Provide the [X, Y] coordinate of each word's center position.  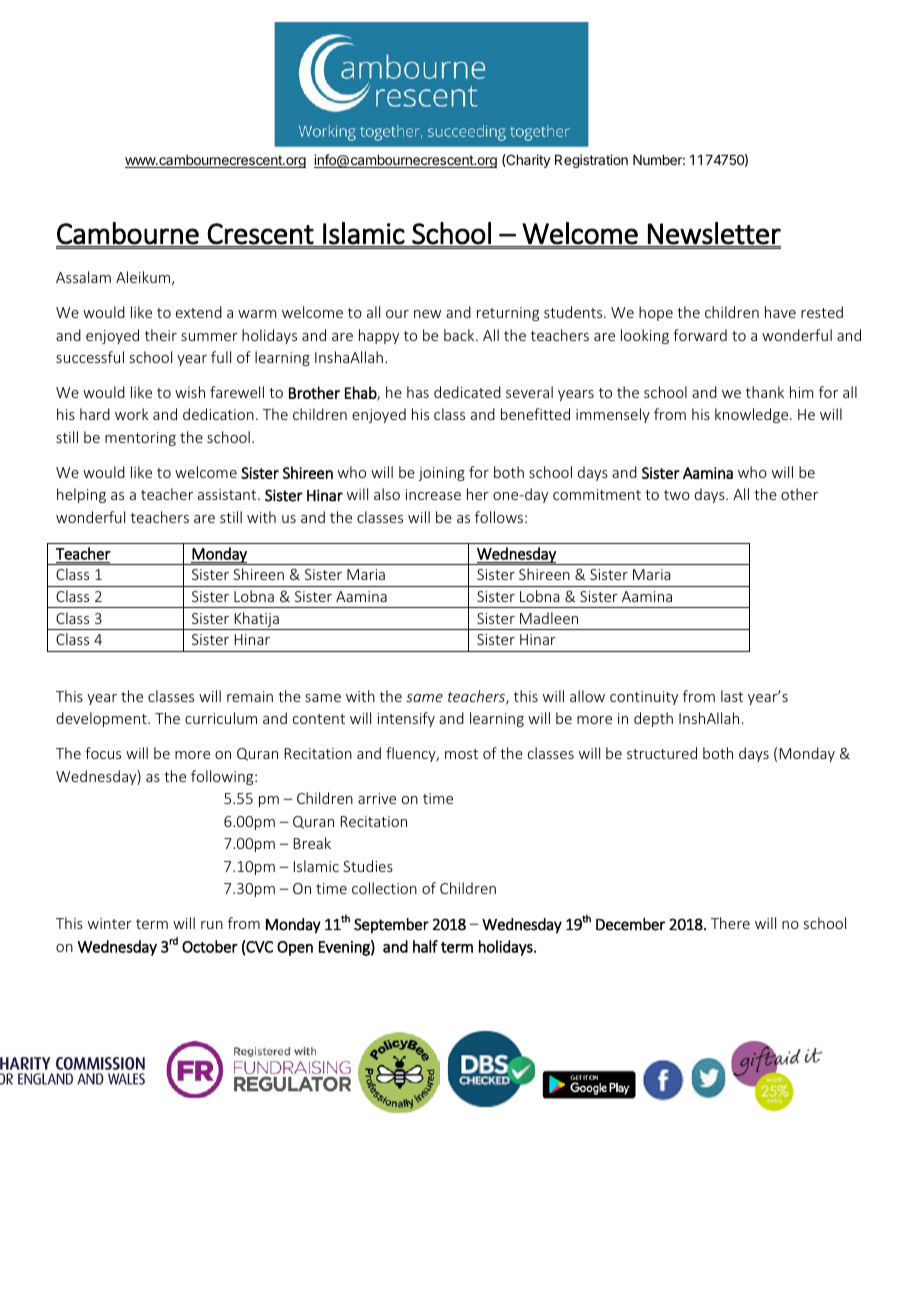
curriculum [221, 718]
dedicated [467, 392]
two [677, 495]
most [461, 754]
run [212, 925]
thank [765, 392]
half [425, 946]
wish [190, 392]
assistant [228, 494]
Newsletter [714, 233]
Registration [591, 161]
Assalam [83, 277]
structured [662, 753]
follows [499, 517]
